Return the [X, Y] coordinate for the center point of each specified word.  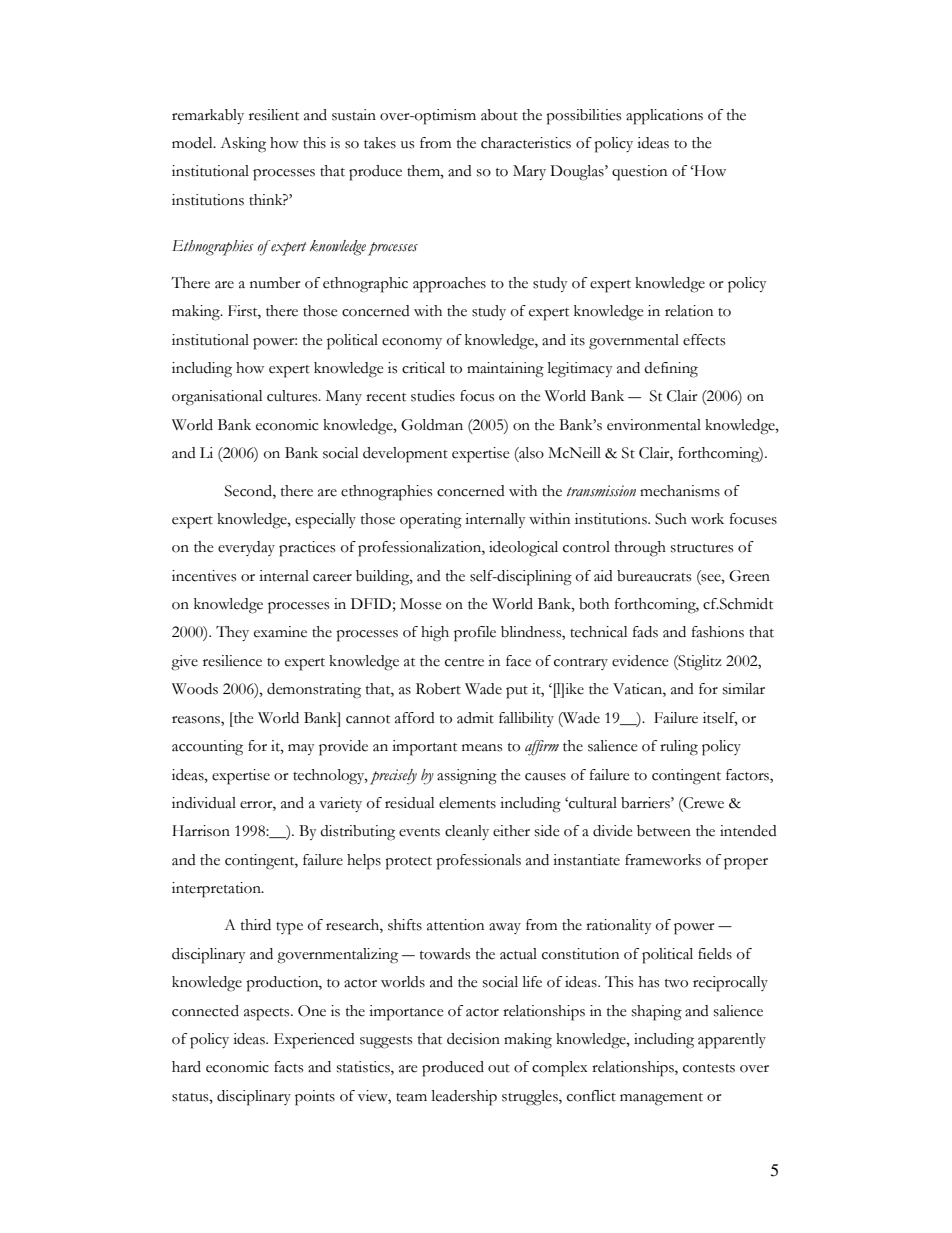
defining [671, 370]
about [499, 115]
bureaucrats [654, 576]
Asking [243, 145]
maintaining [505, 370]
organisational [217, 398]
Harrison [201, 831]
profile [475, 634]
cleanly [467, 832]
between [664, 831]
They [232, 633]
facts [288, 1067]
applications [664, 117]
